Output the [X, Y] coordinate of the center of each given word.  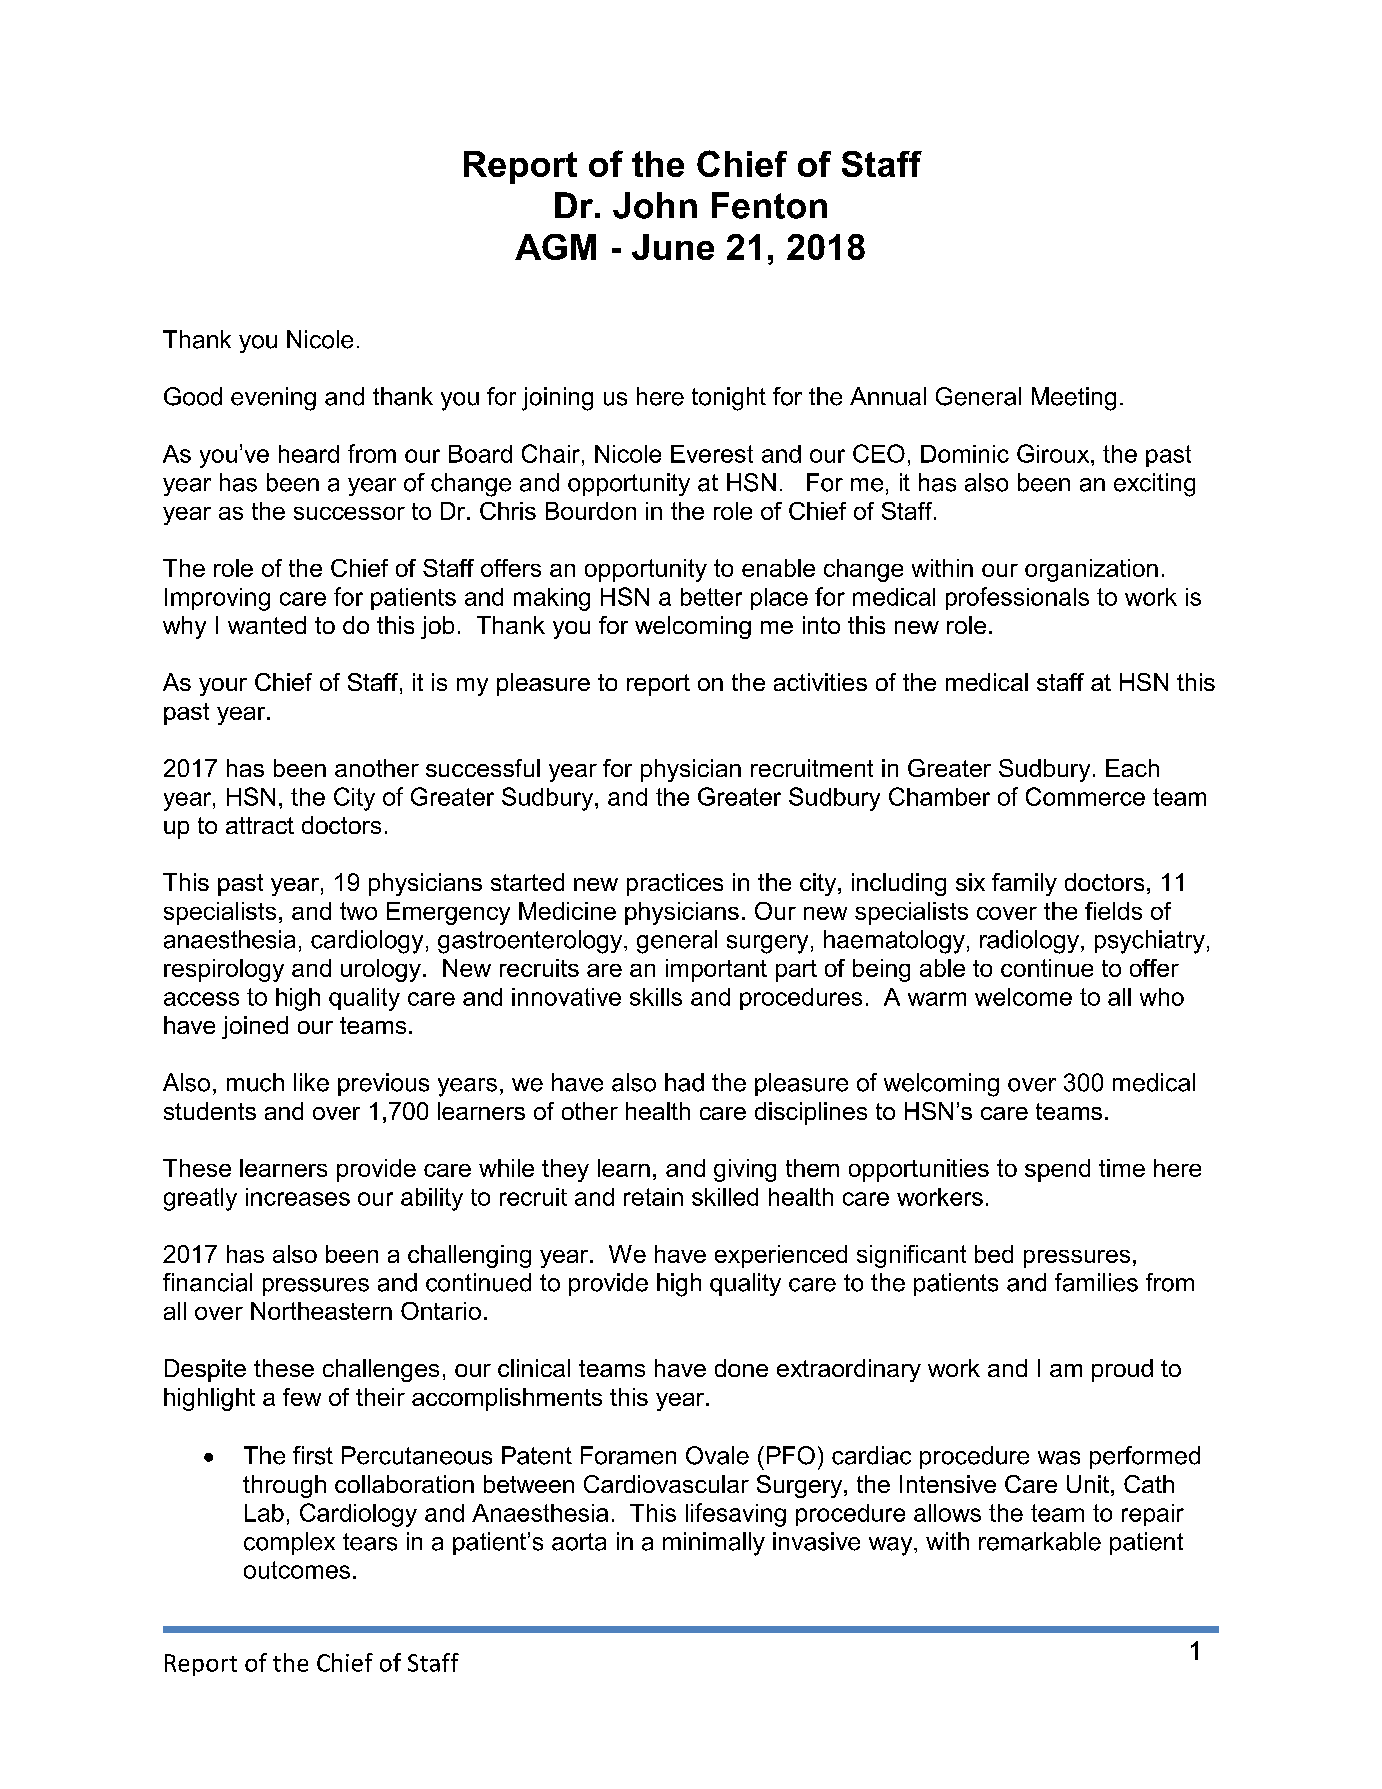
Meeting [1074, 399]
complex [289, 1543]
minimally [714, 1544]
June [673, 247]
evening [273, 399]
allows [947, 1513]
